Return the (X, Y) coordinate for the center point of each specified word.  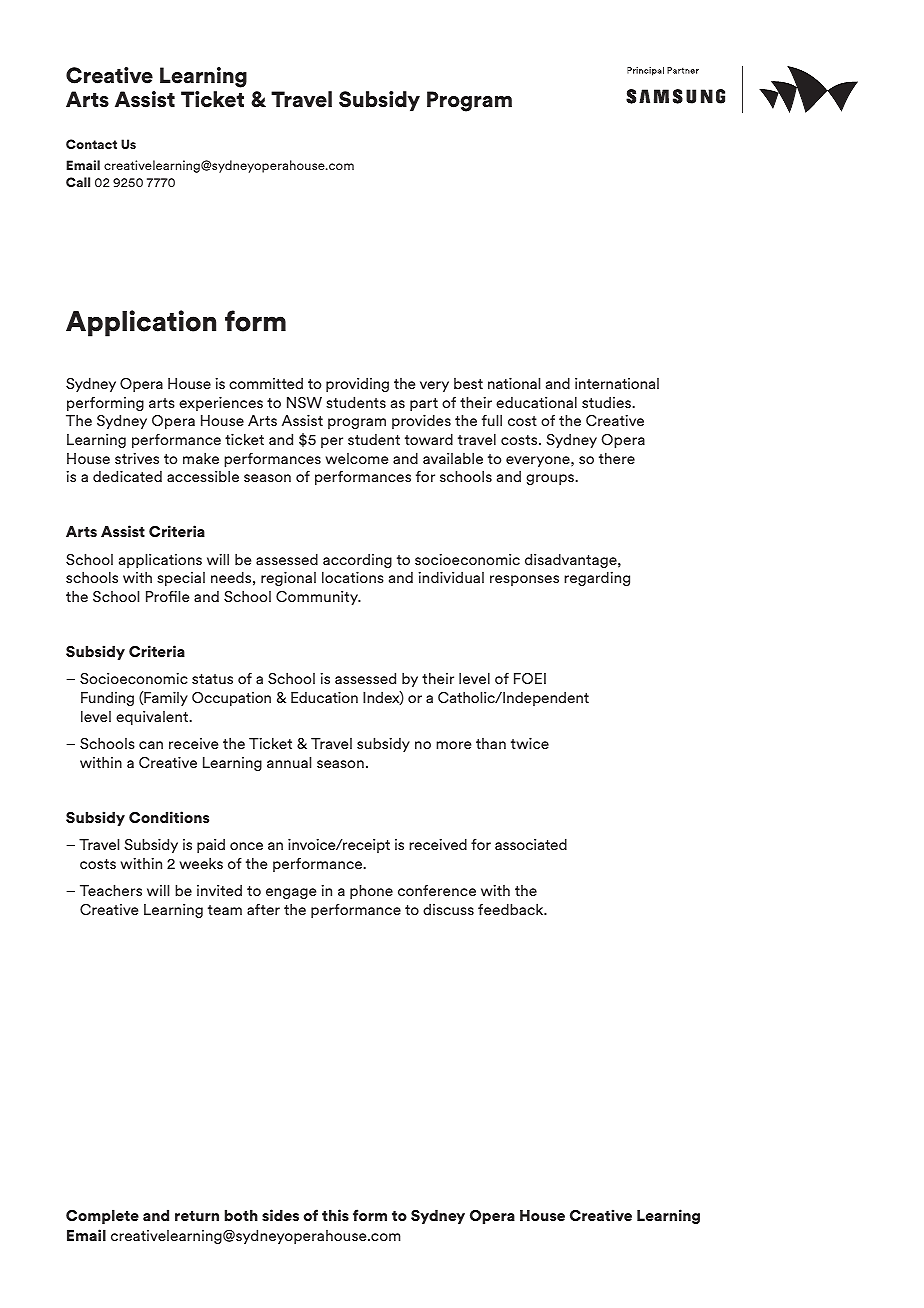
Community (318, 597)
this (335, 1215)
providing (357, 384)
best (468, 383)
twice (530, 743)
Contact (91, 144)
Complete (102, 1216)
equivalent (152, 717)
